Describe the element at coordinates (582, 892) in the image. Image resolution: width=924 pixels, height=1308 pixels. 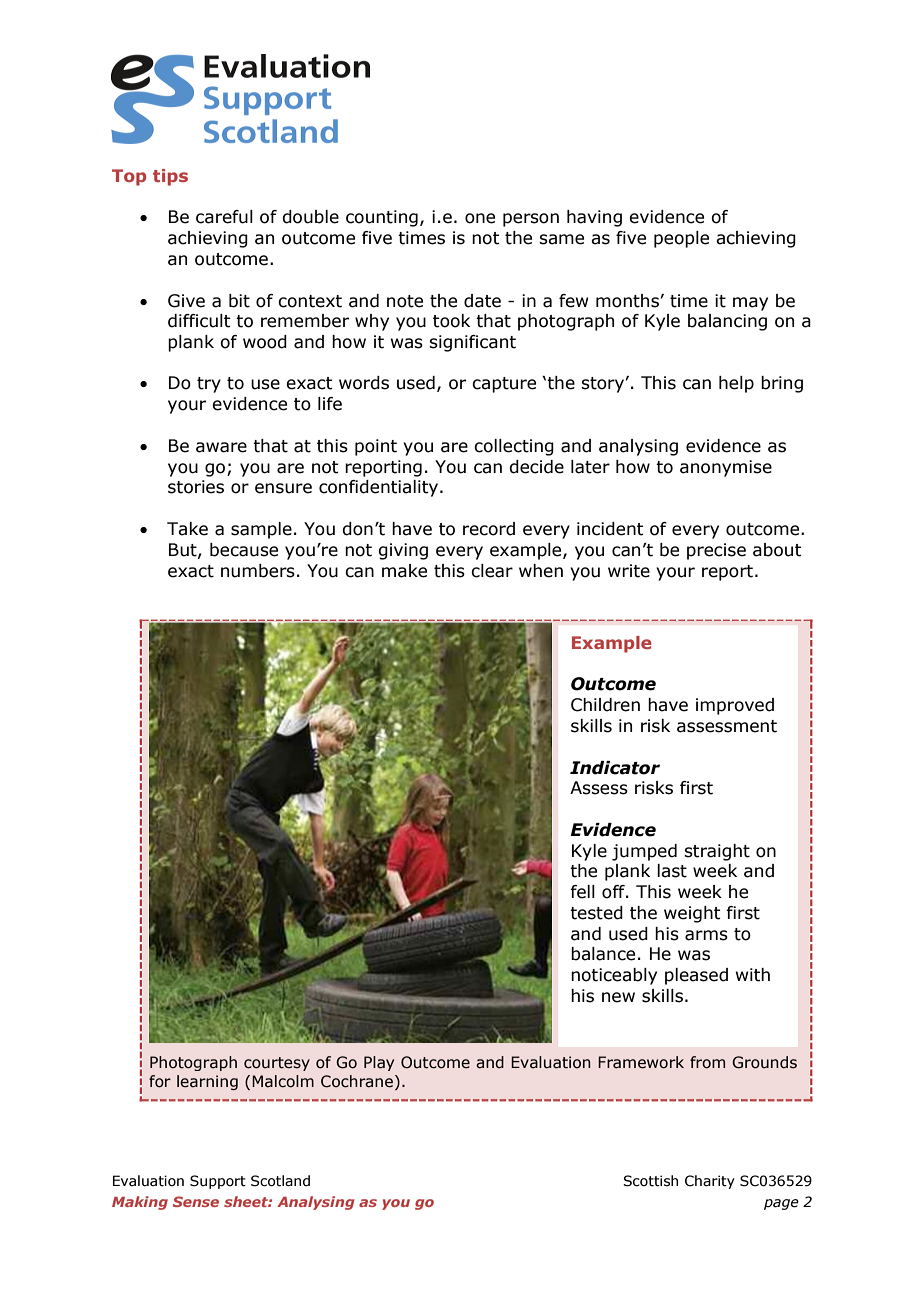
I see `fell` at that location.
